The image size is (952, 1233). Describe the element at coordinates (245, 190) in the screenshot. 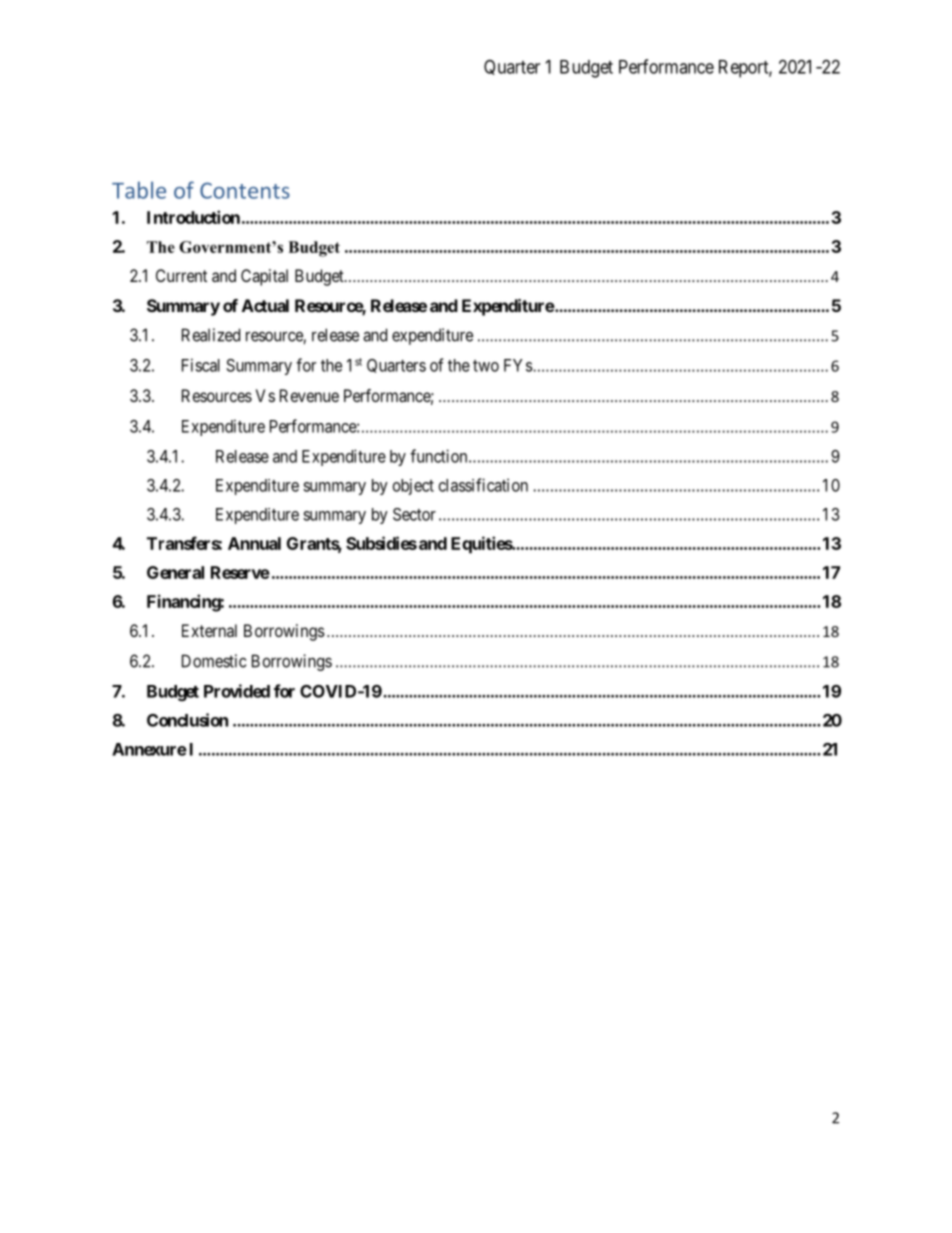

I see `Contents` at that location.
